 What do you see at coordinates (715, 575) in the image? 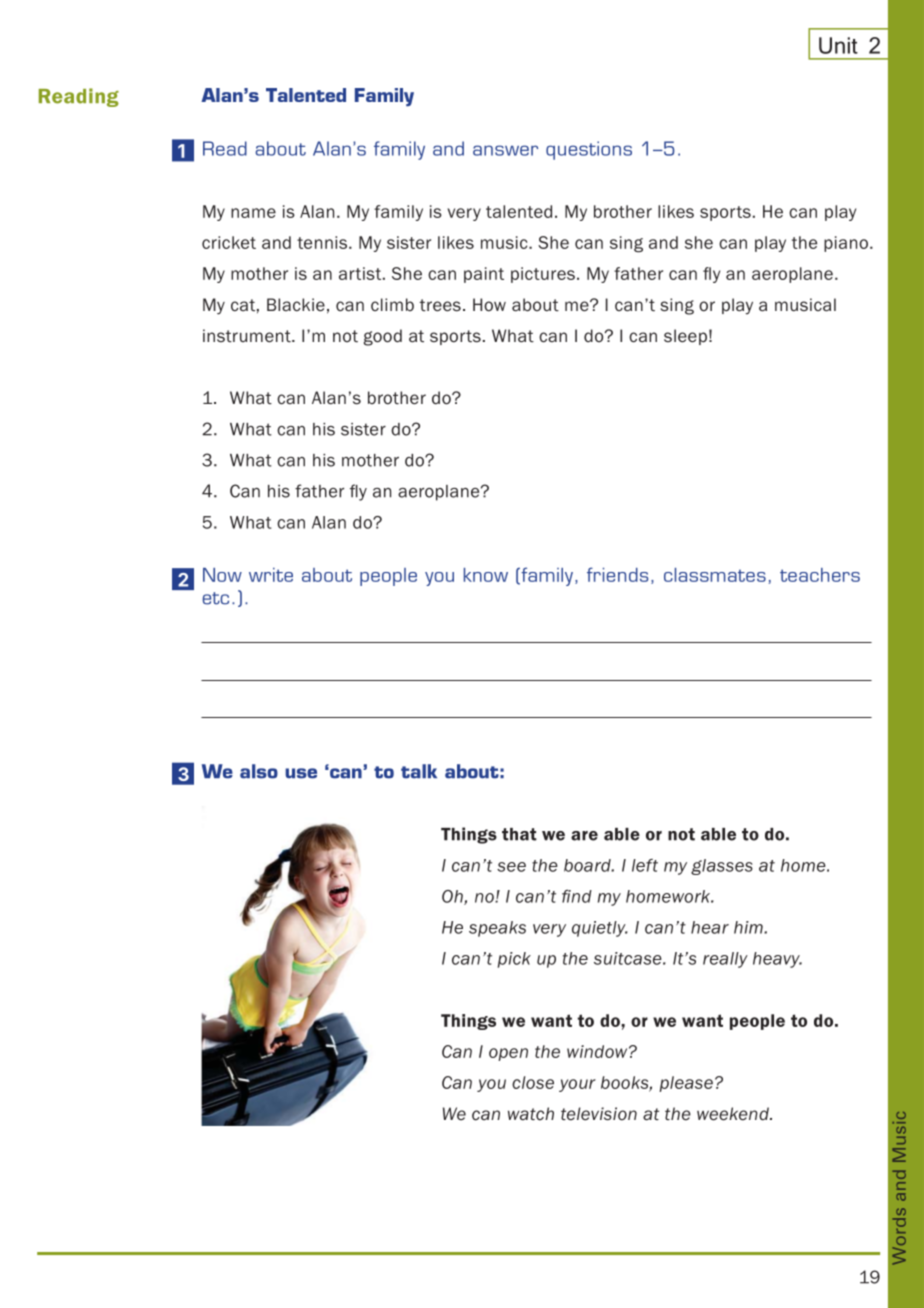
I see `classmates` at bounding box center [715, 575].
